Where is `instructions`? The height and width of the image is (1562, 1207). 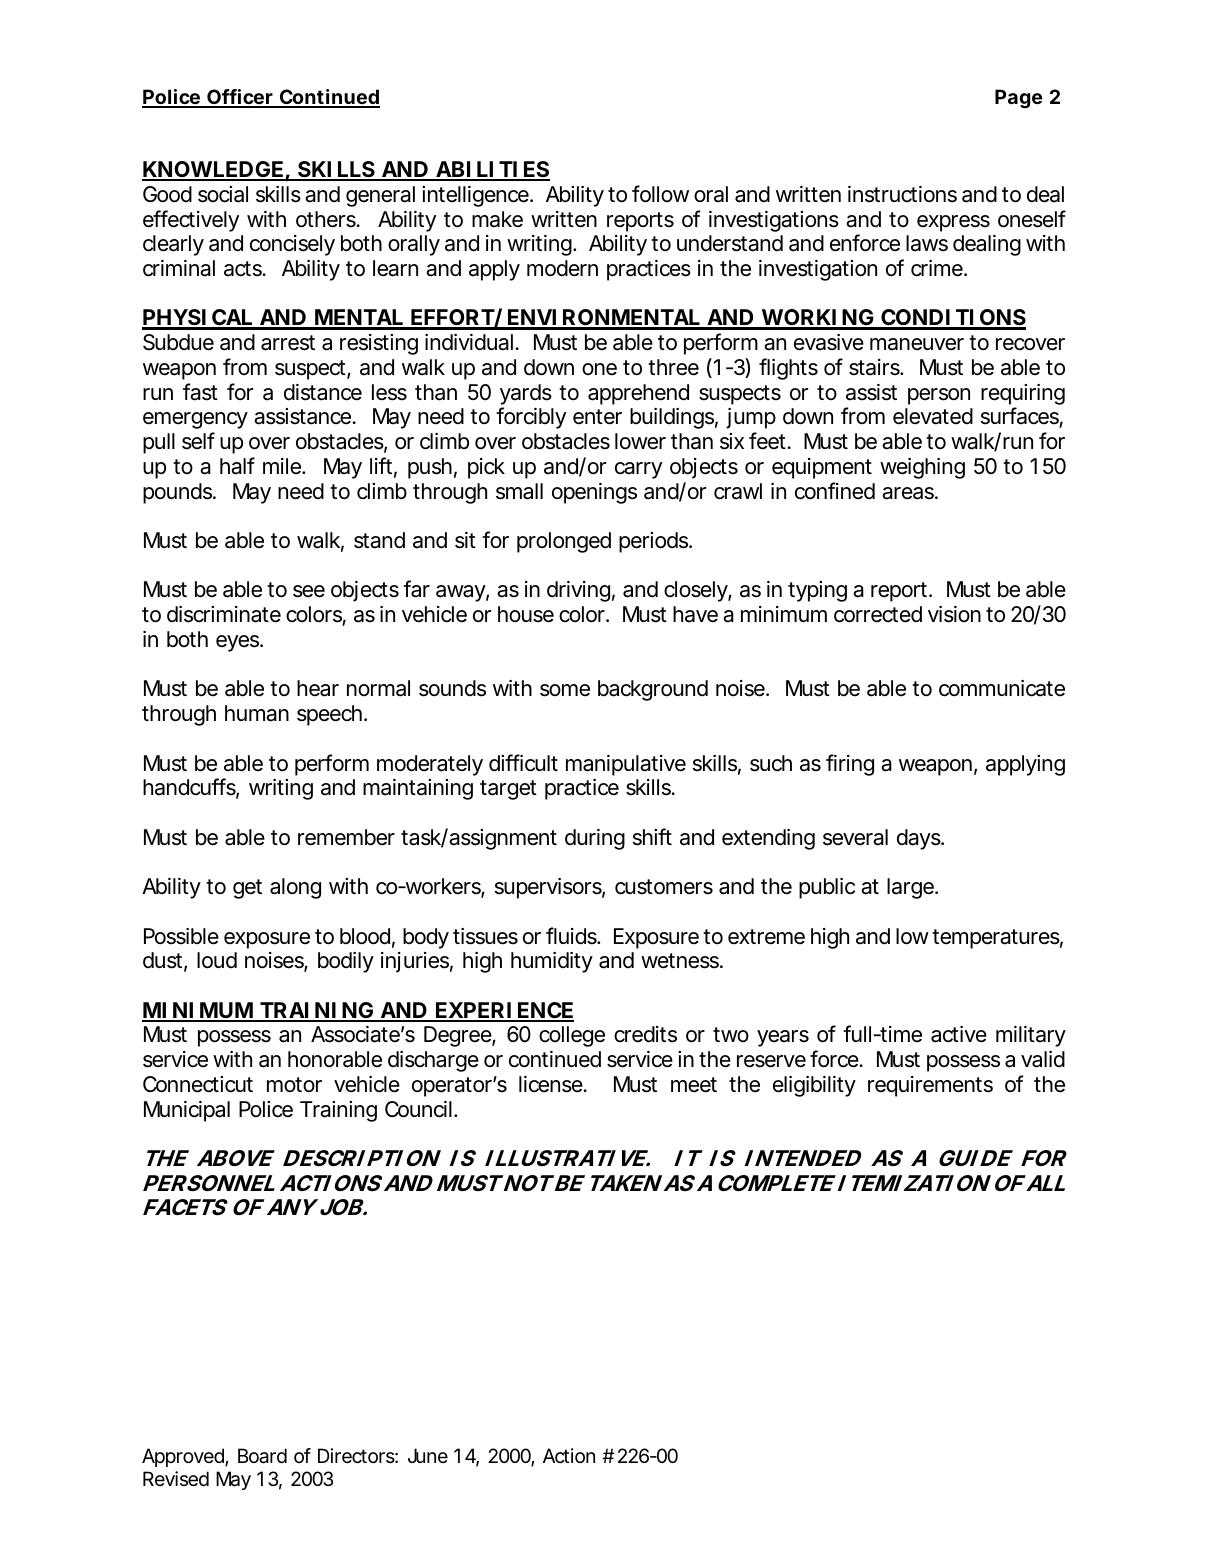 instructions is located at coordinates (902, 194).
